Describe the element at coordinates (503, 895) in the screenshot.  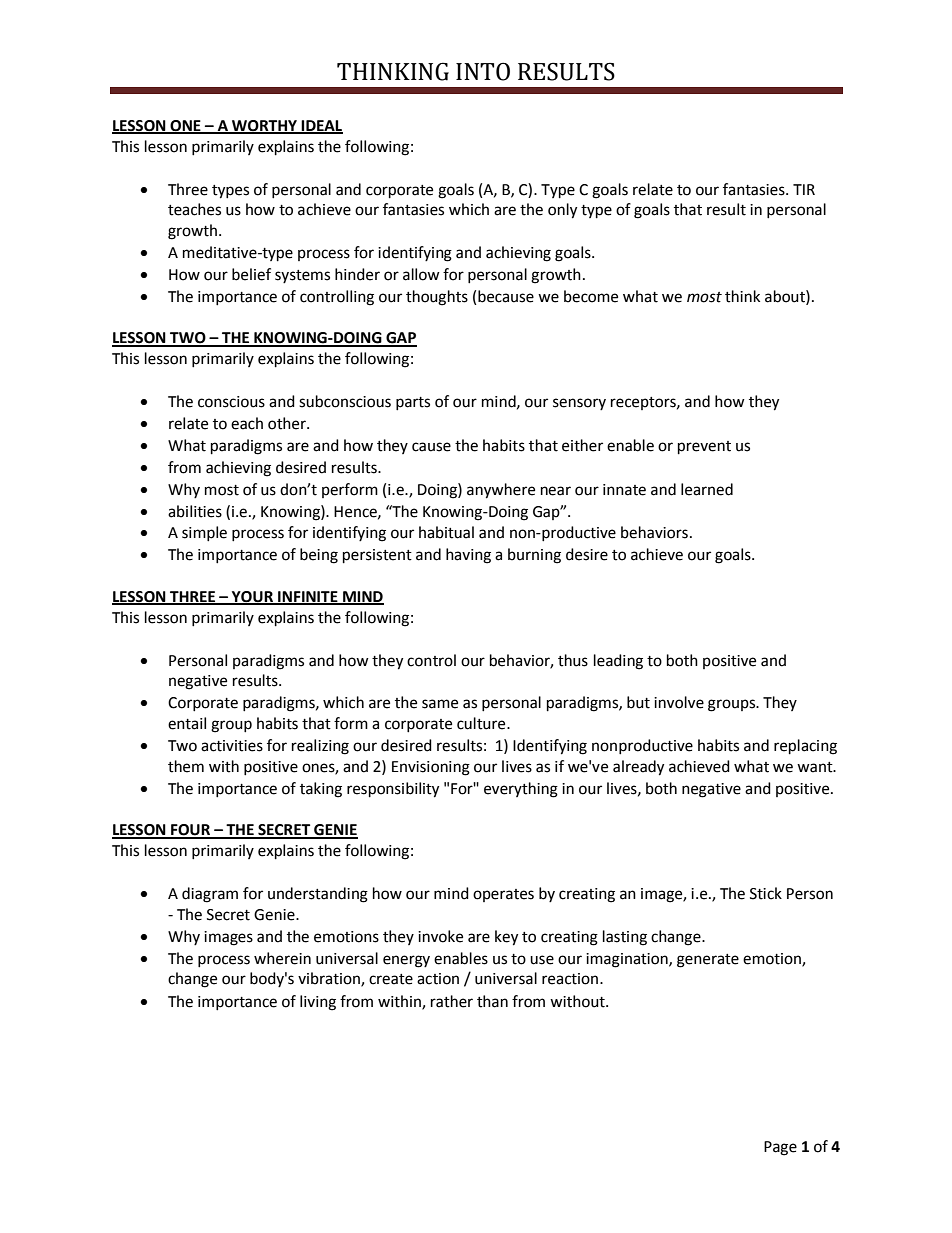
I see `operates` at that location.
